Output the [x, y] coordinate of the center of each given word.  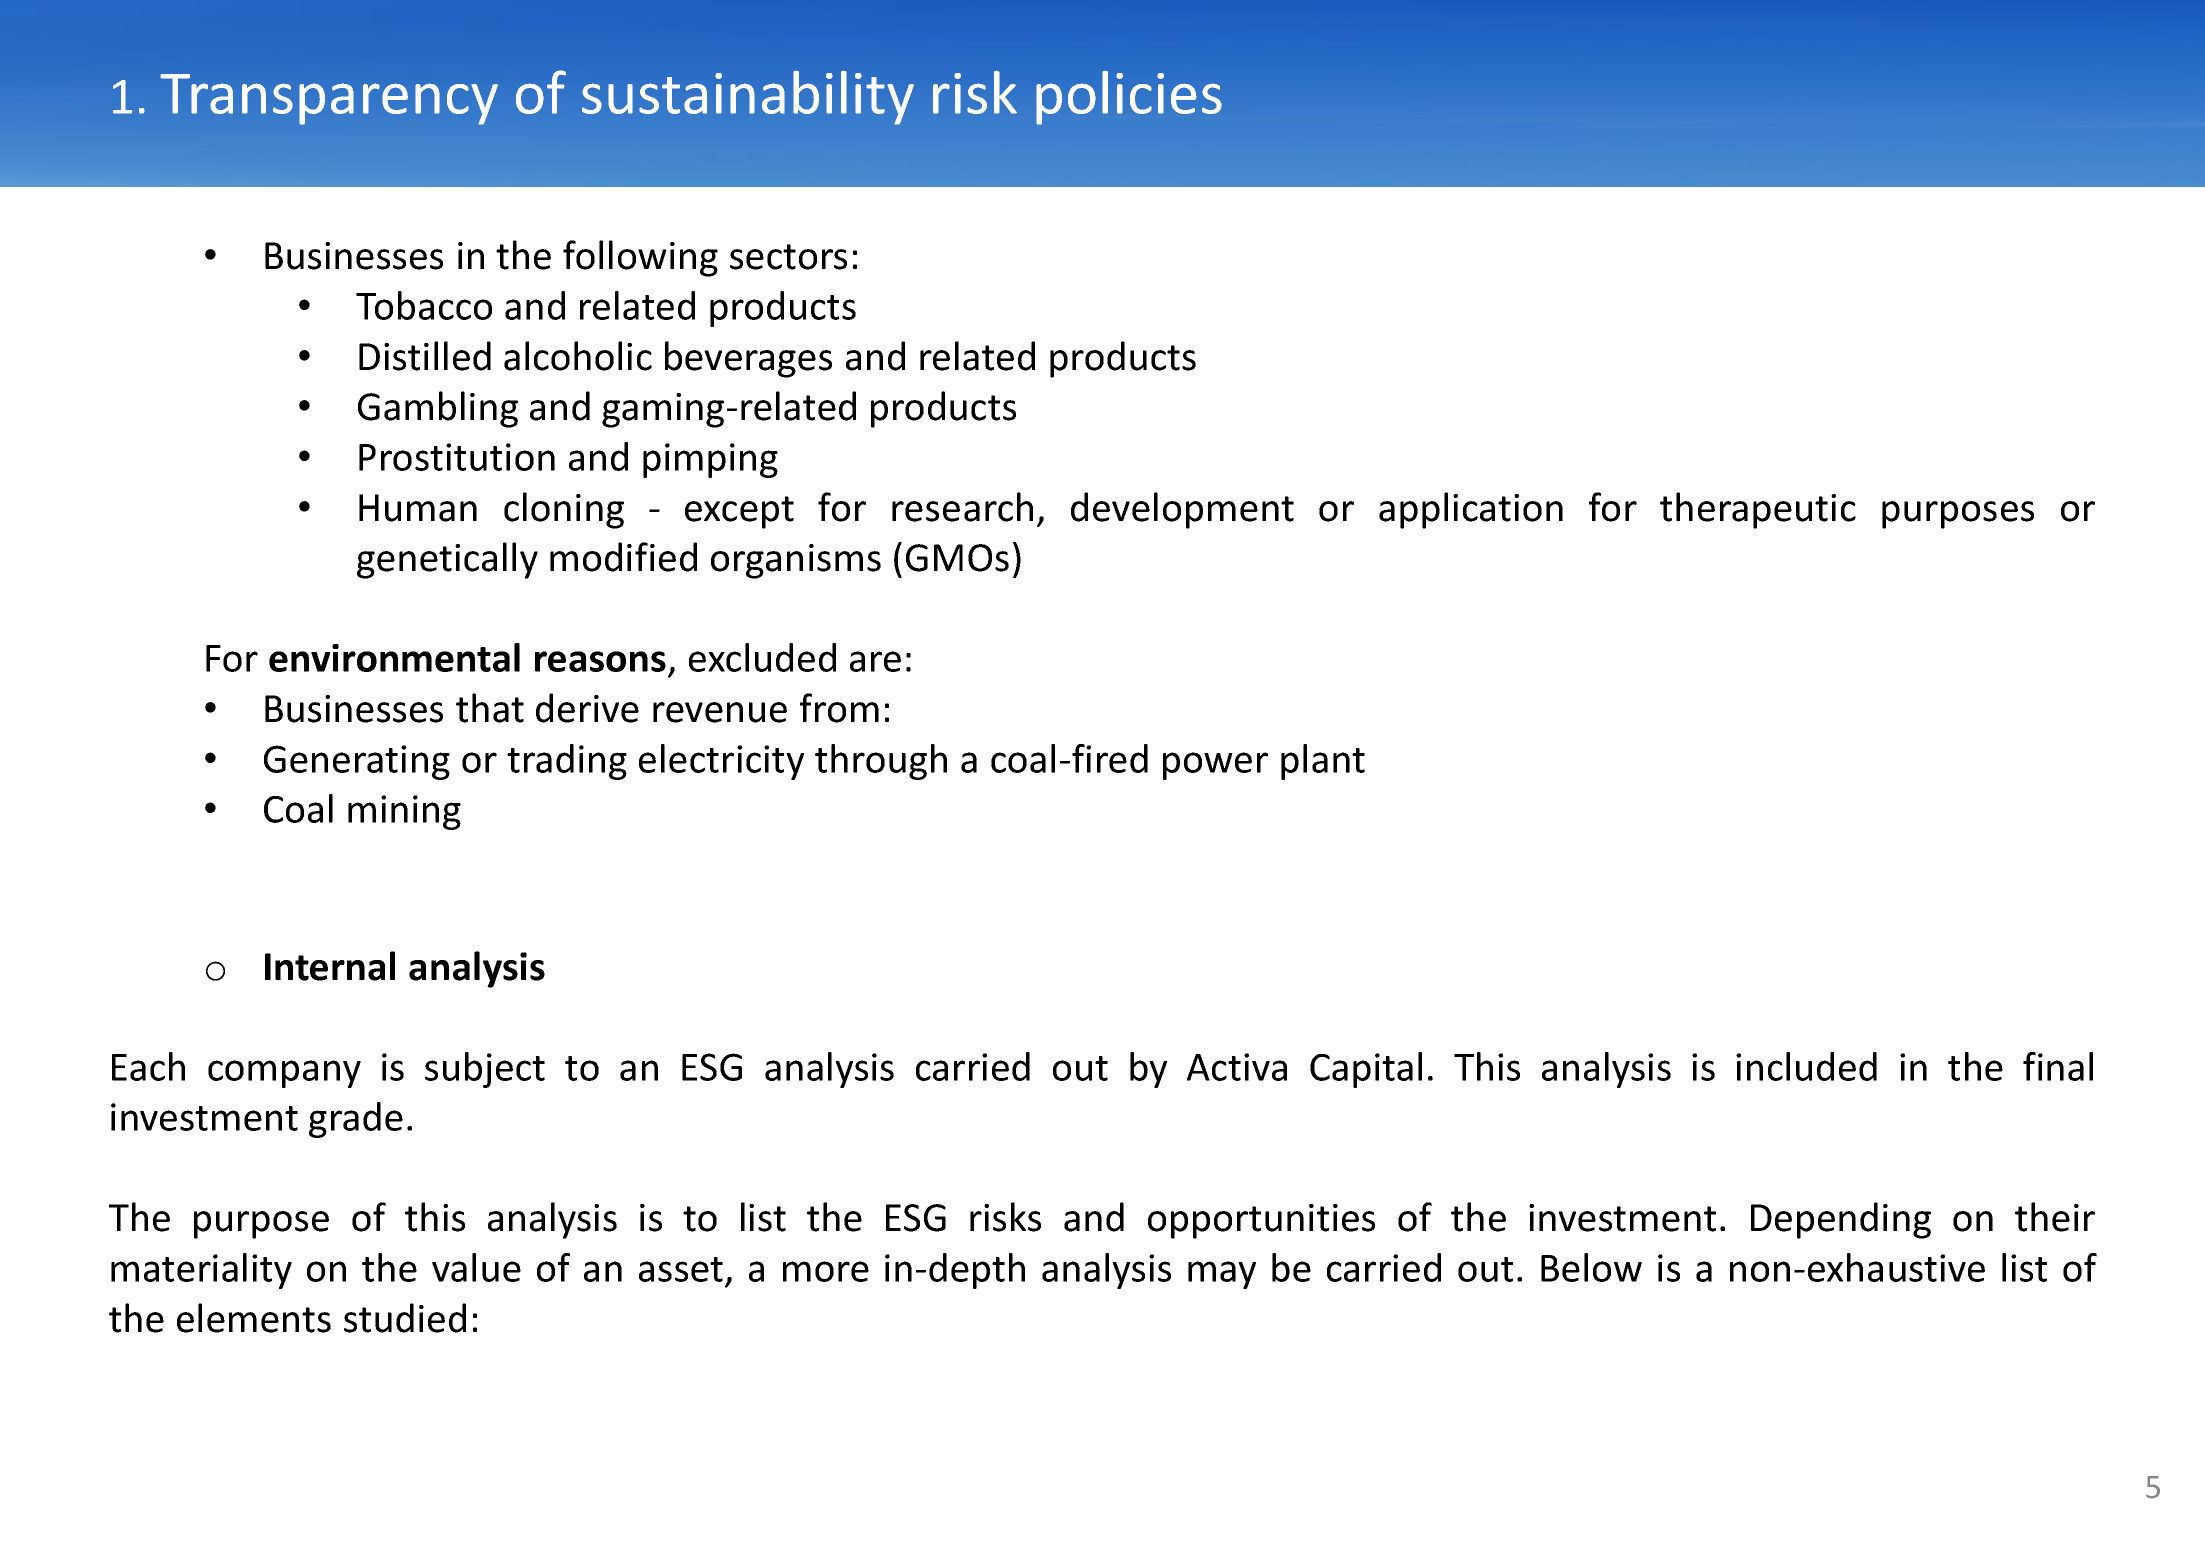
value [476, 1267]
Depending [1841, 1220]
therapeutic [1758, 510]
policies [1129, 98]
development [1182, 510]
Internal [330, 966]
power [1215, 766]
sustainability [748, 97]
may [1222, 1275]
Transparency [329, 99]
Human [418, 508]
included [1806, 1066]
